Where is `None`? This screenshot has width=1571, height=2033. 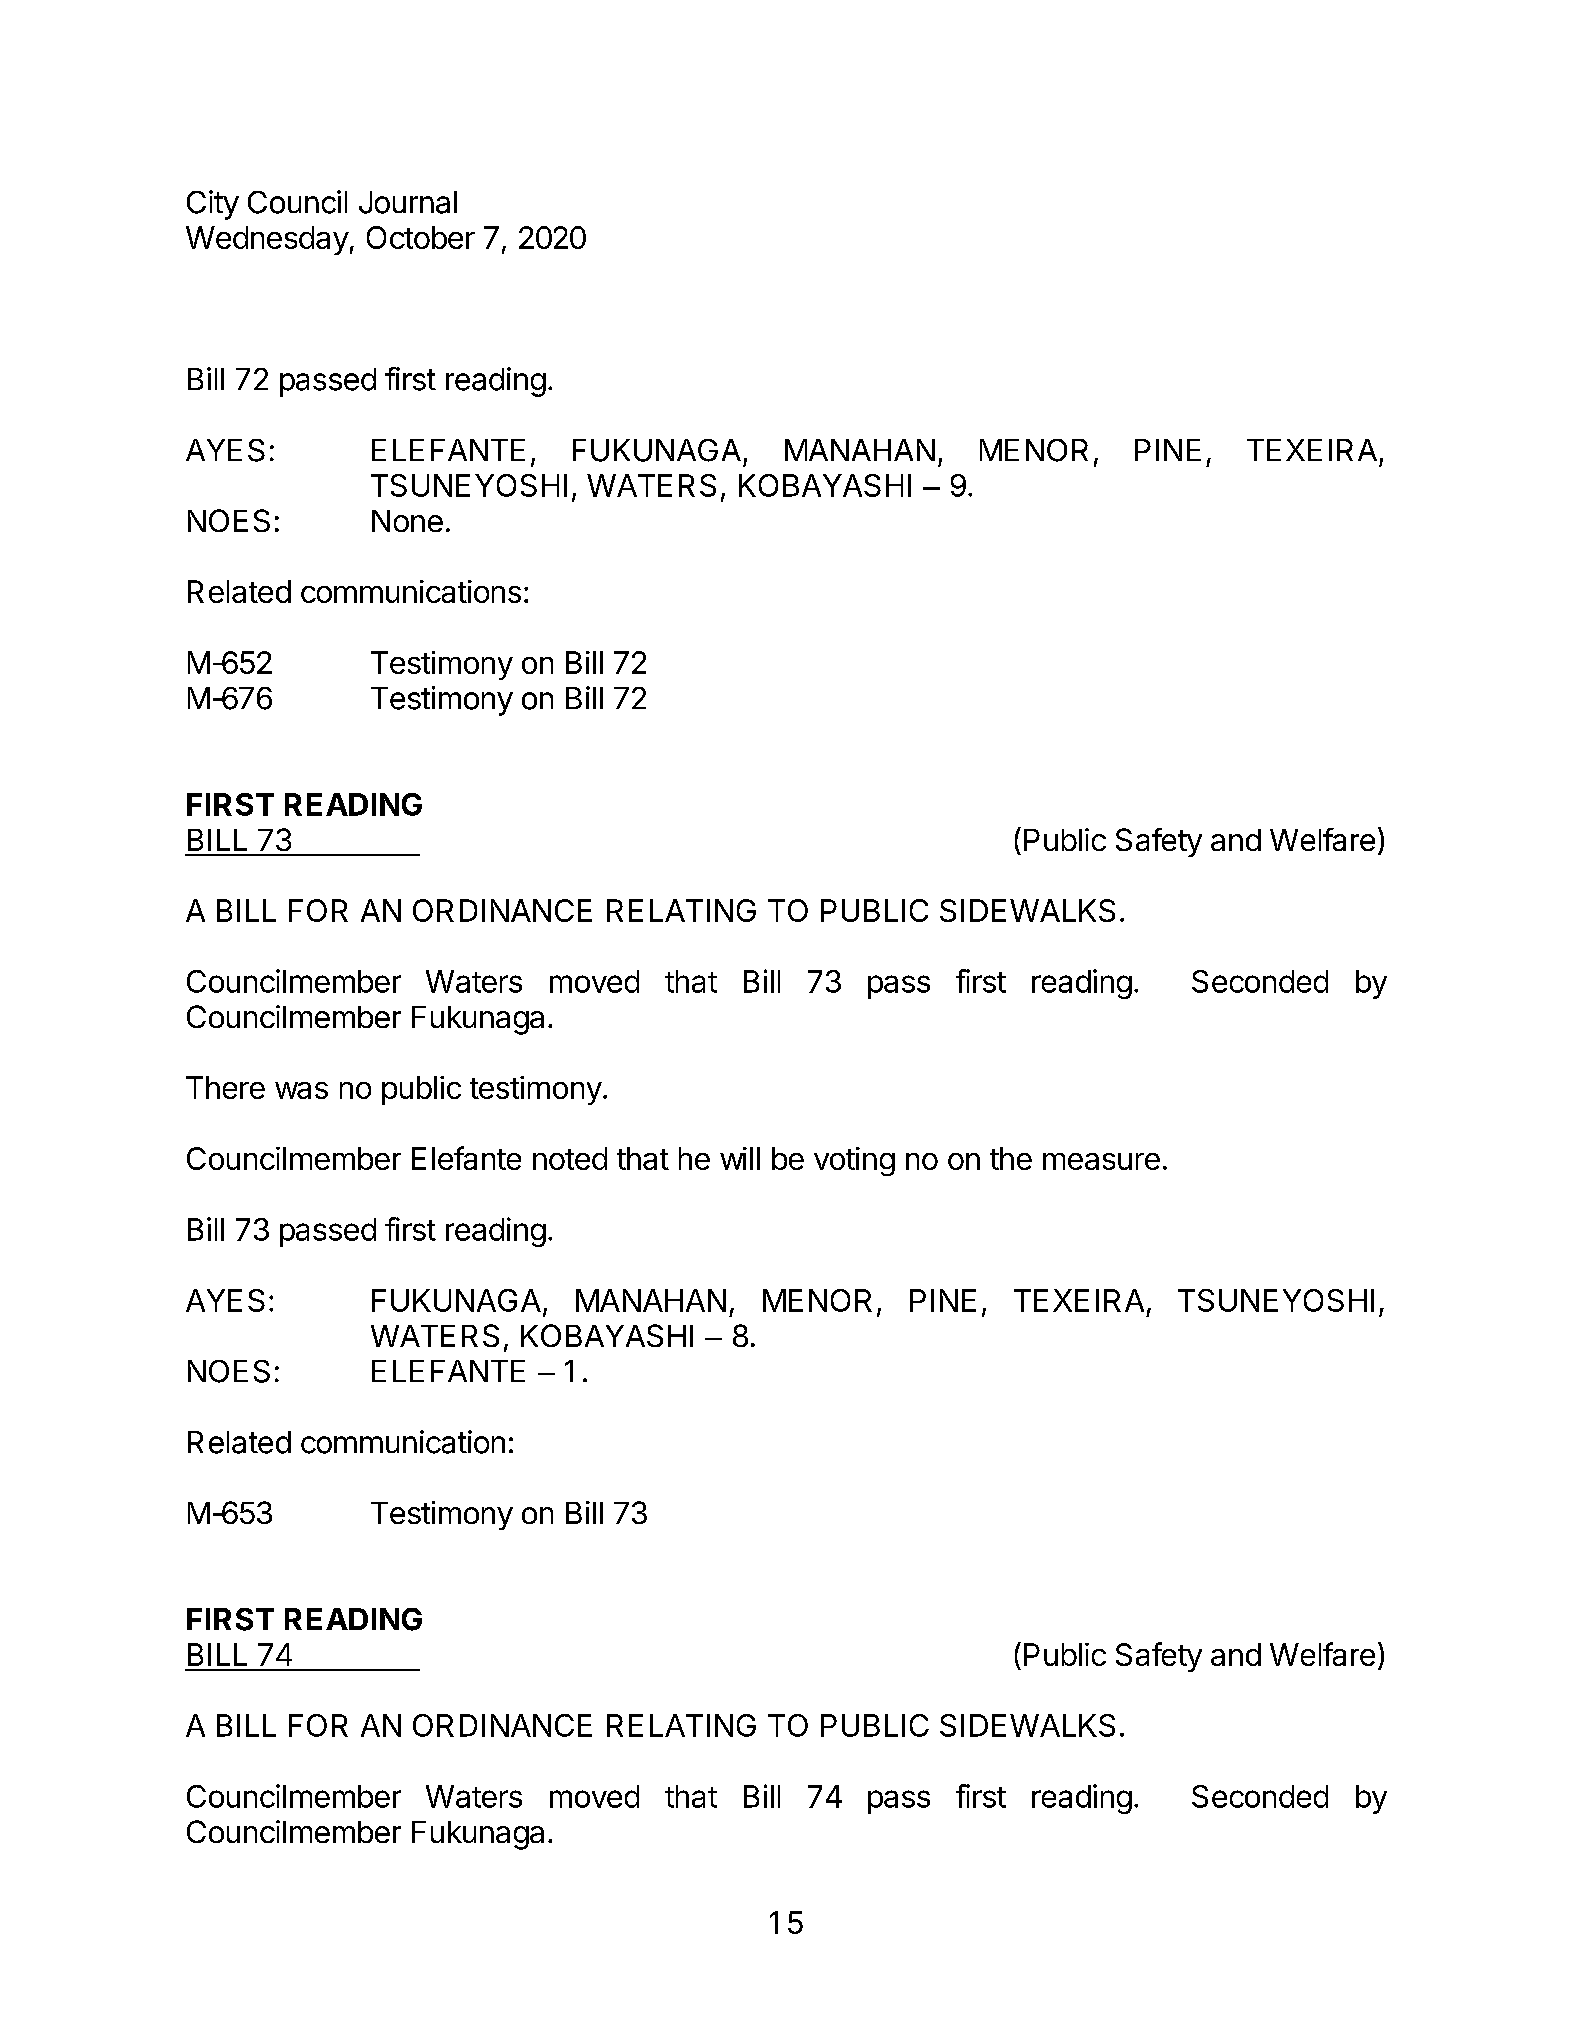 None is located at coordinates (407, 521).
